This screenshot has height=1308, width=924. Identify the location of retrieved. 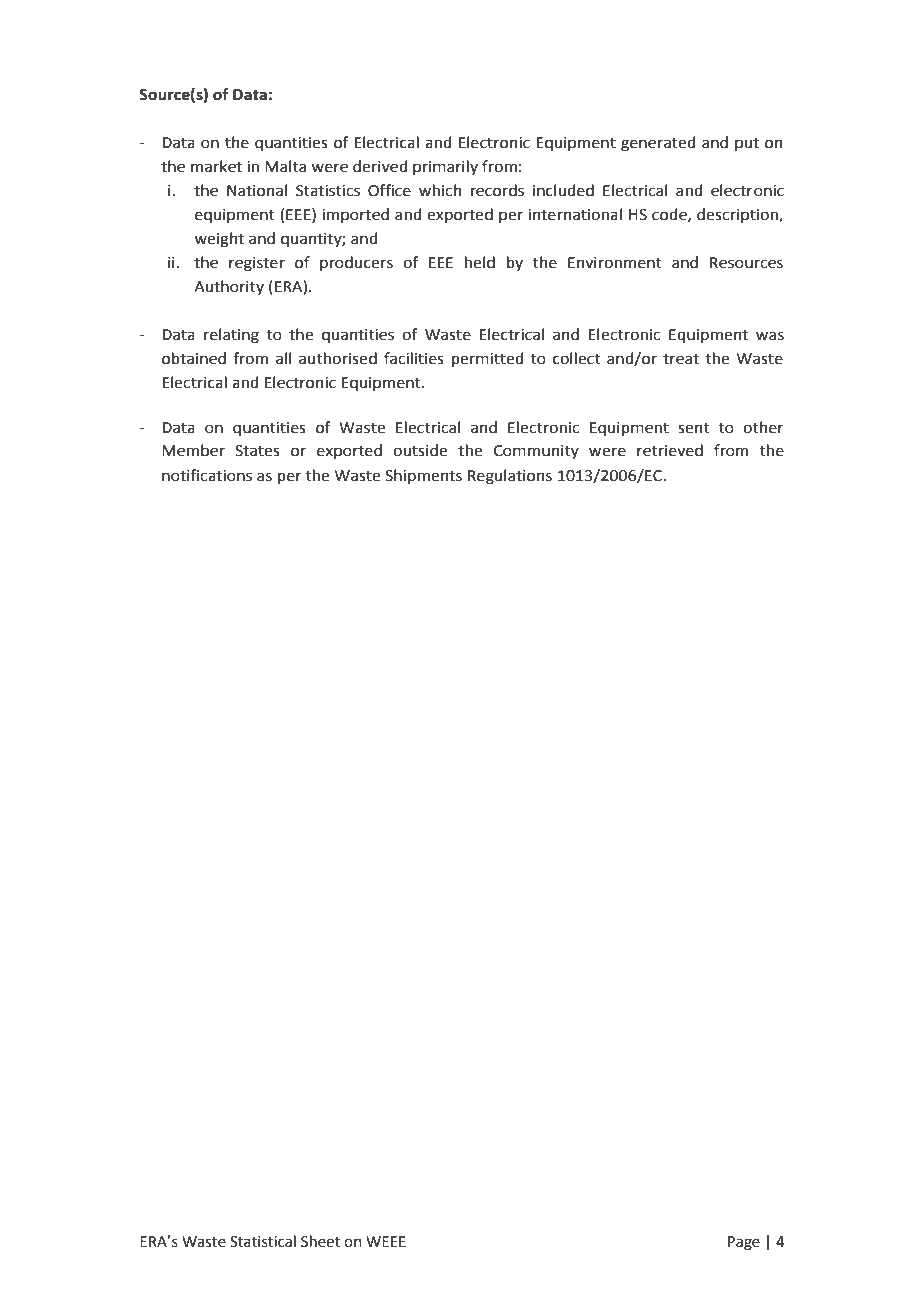
(670, 450).
